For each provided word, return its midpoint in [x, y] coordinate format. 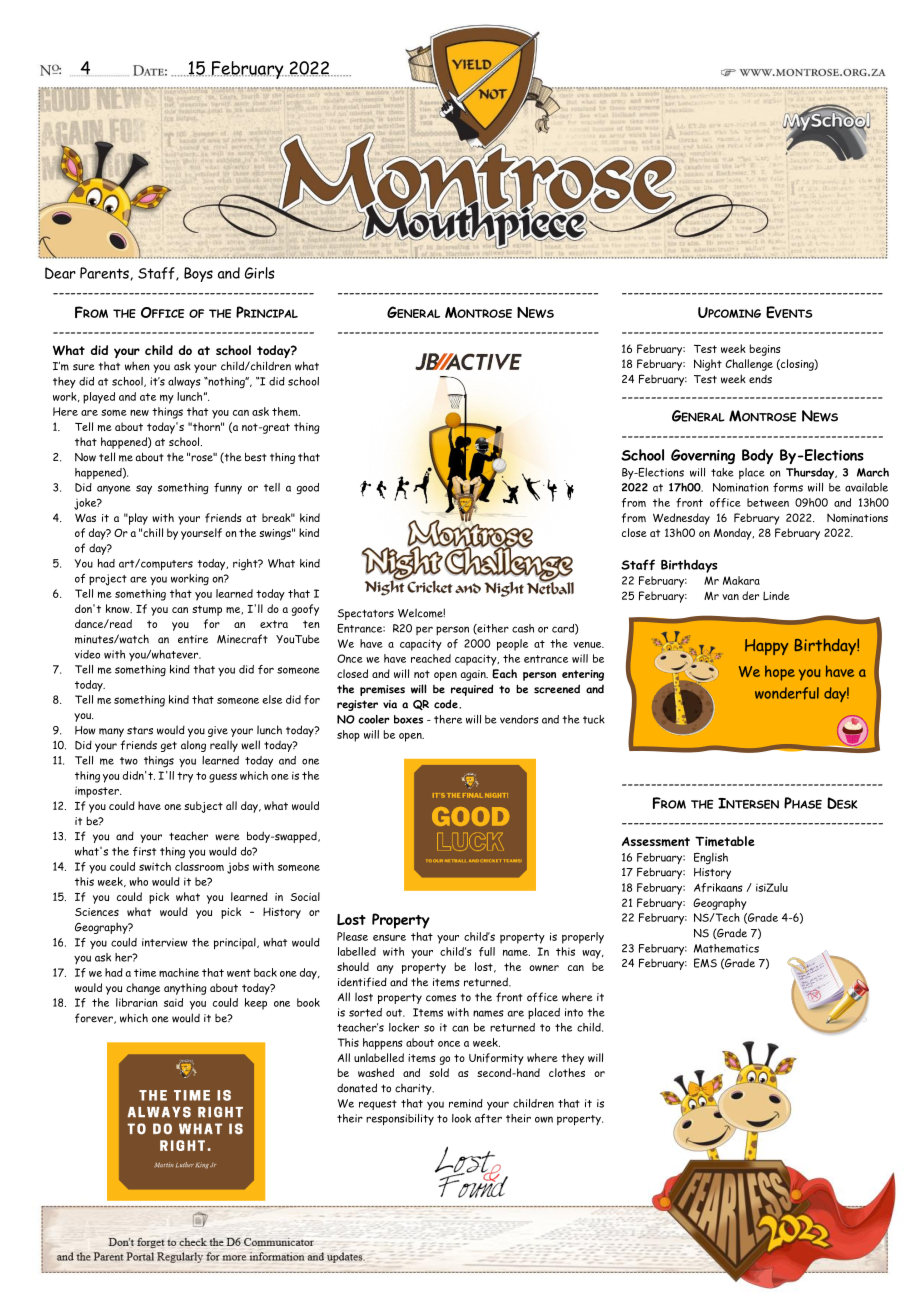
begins [765, 350]
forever [95, 1018]
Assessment [656, 842]
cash [523, 628]
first [144, 851]
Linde [776, 596]
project [108, 580]
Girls [259, 273]
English [711, 858]
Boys [198, 274]
